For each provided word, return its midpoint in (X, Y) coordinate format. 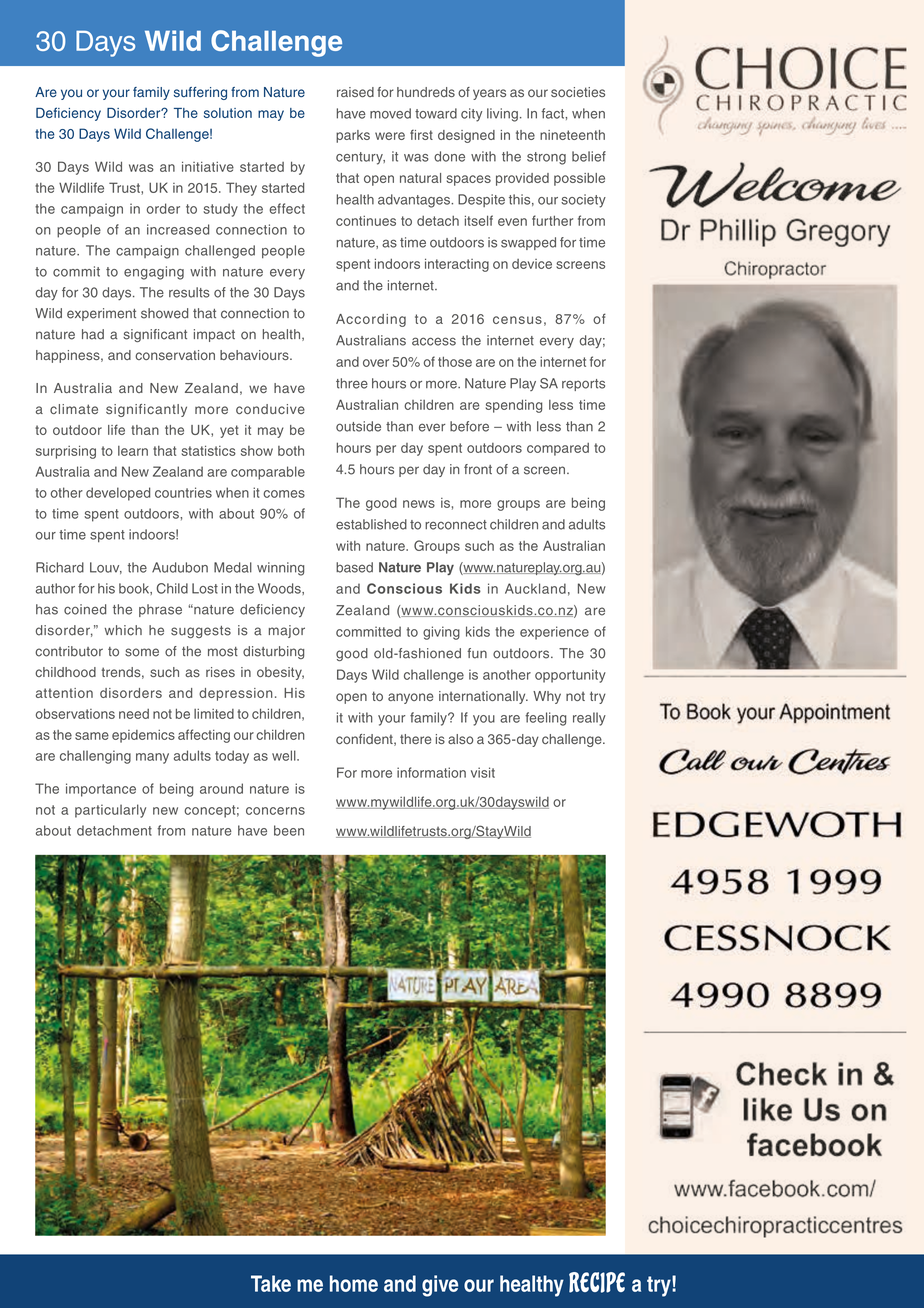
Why (547, 697)
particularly (110, 811)
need (134, 714)
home (354, 1283)
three (352, 383)
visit (483, 772)
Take (271, 1283)
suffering (200, 93)
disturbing (273, 652)
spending (514, 406)
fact (554, 113)
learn (133, 451)
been (289, 830)
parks (353, 136)
